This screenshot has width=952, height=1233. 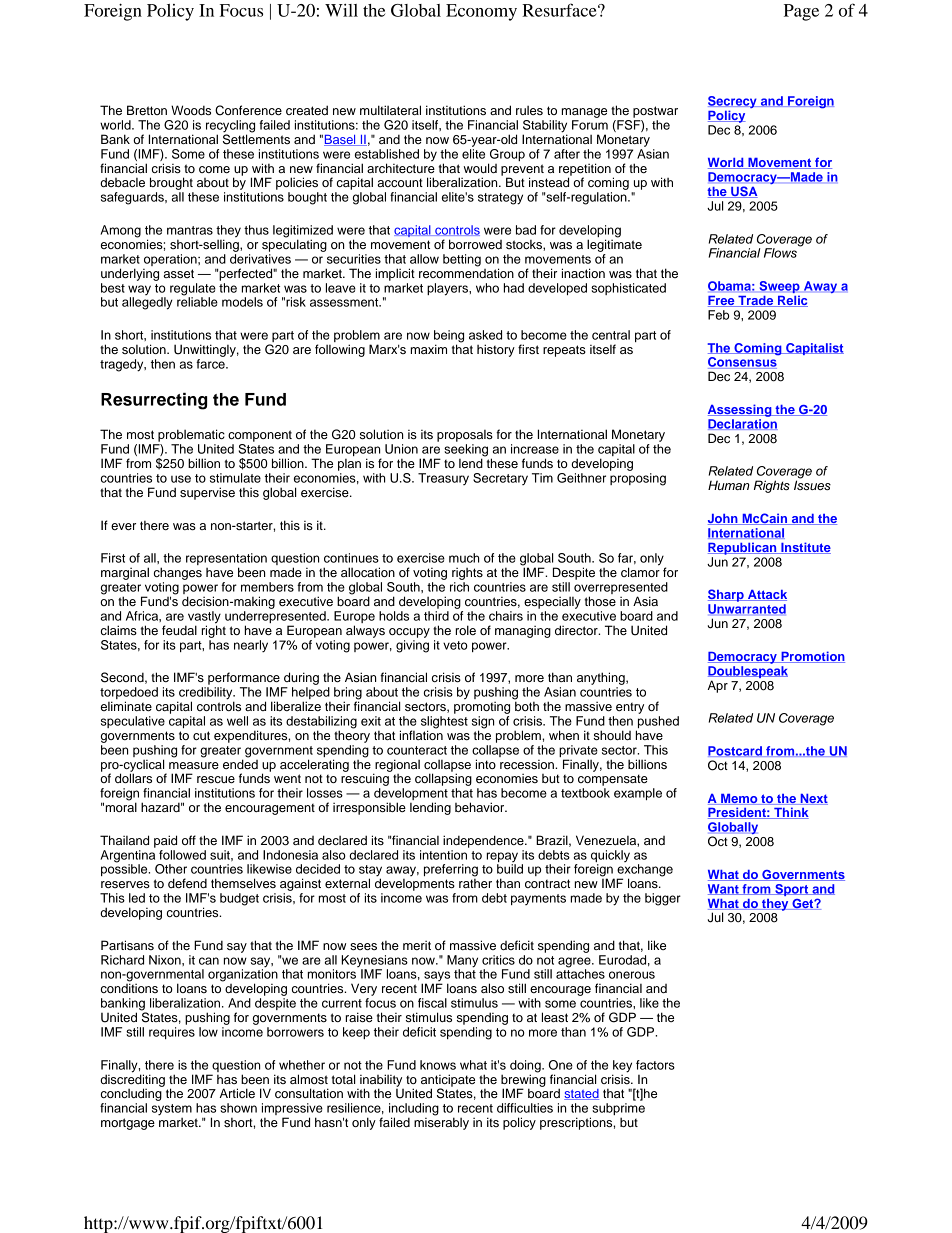 I want to click on Memo, so click(x=739, y=799).
